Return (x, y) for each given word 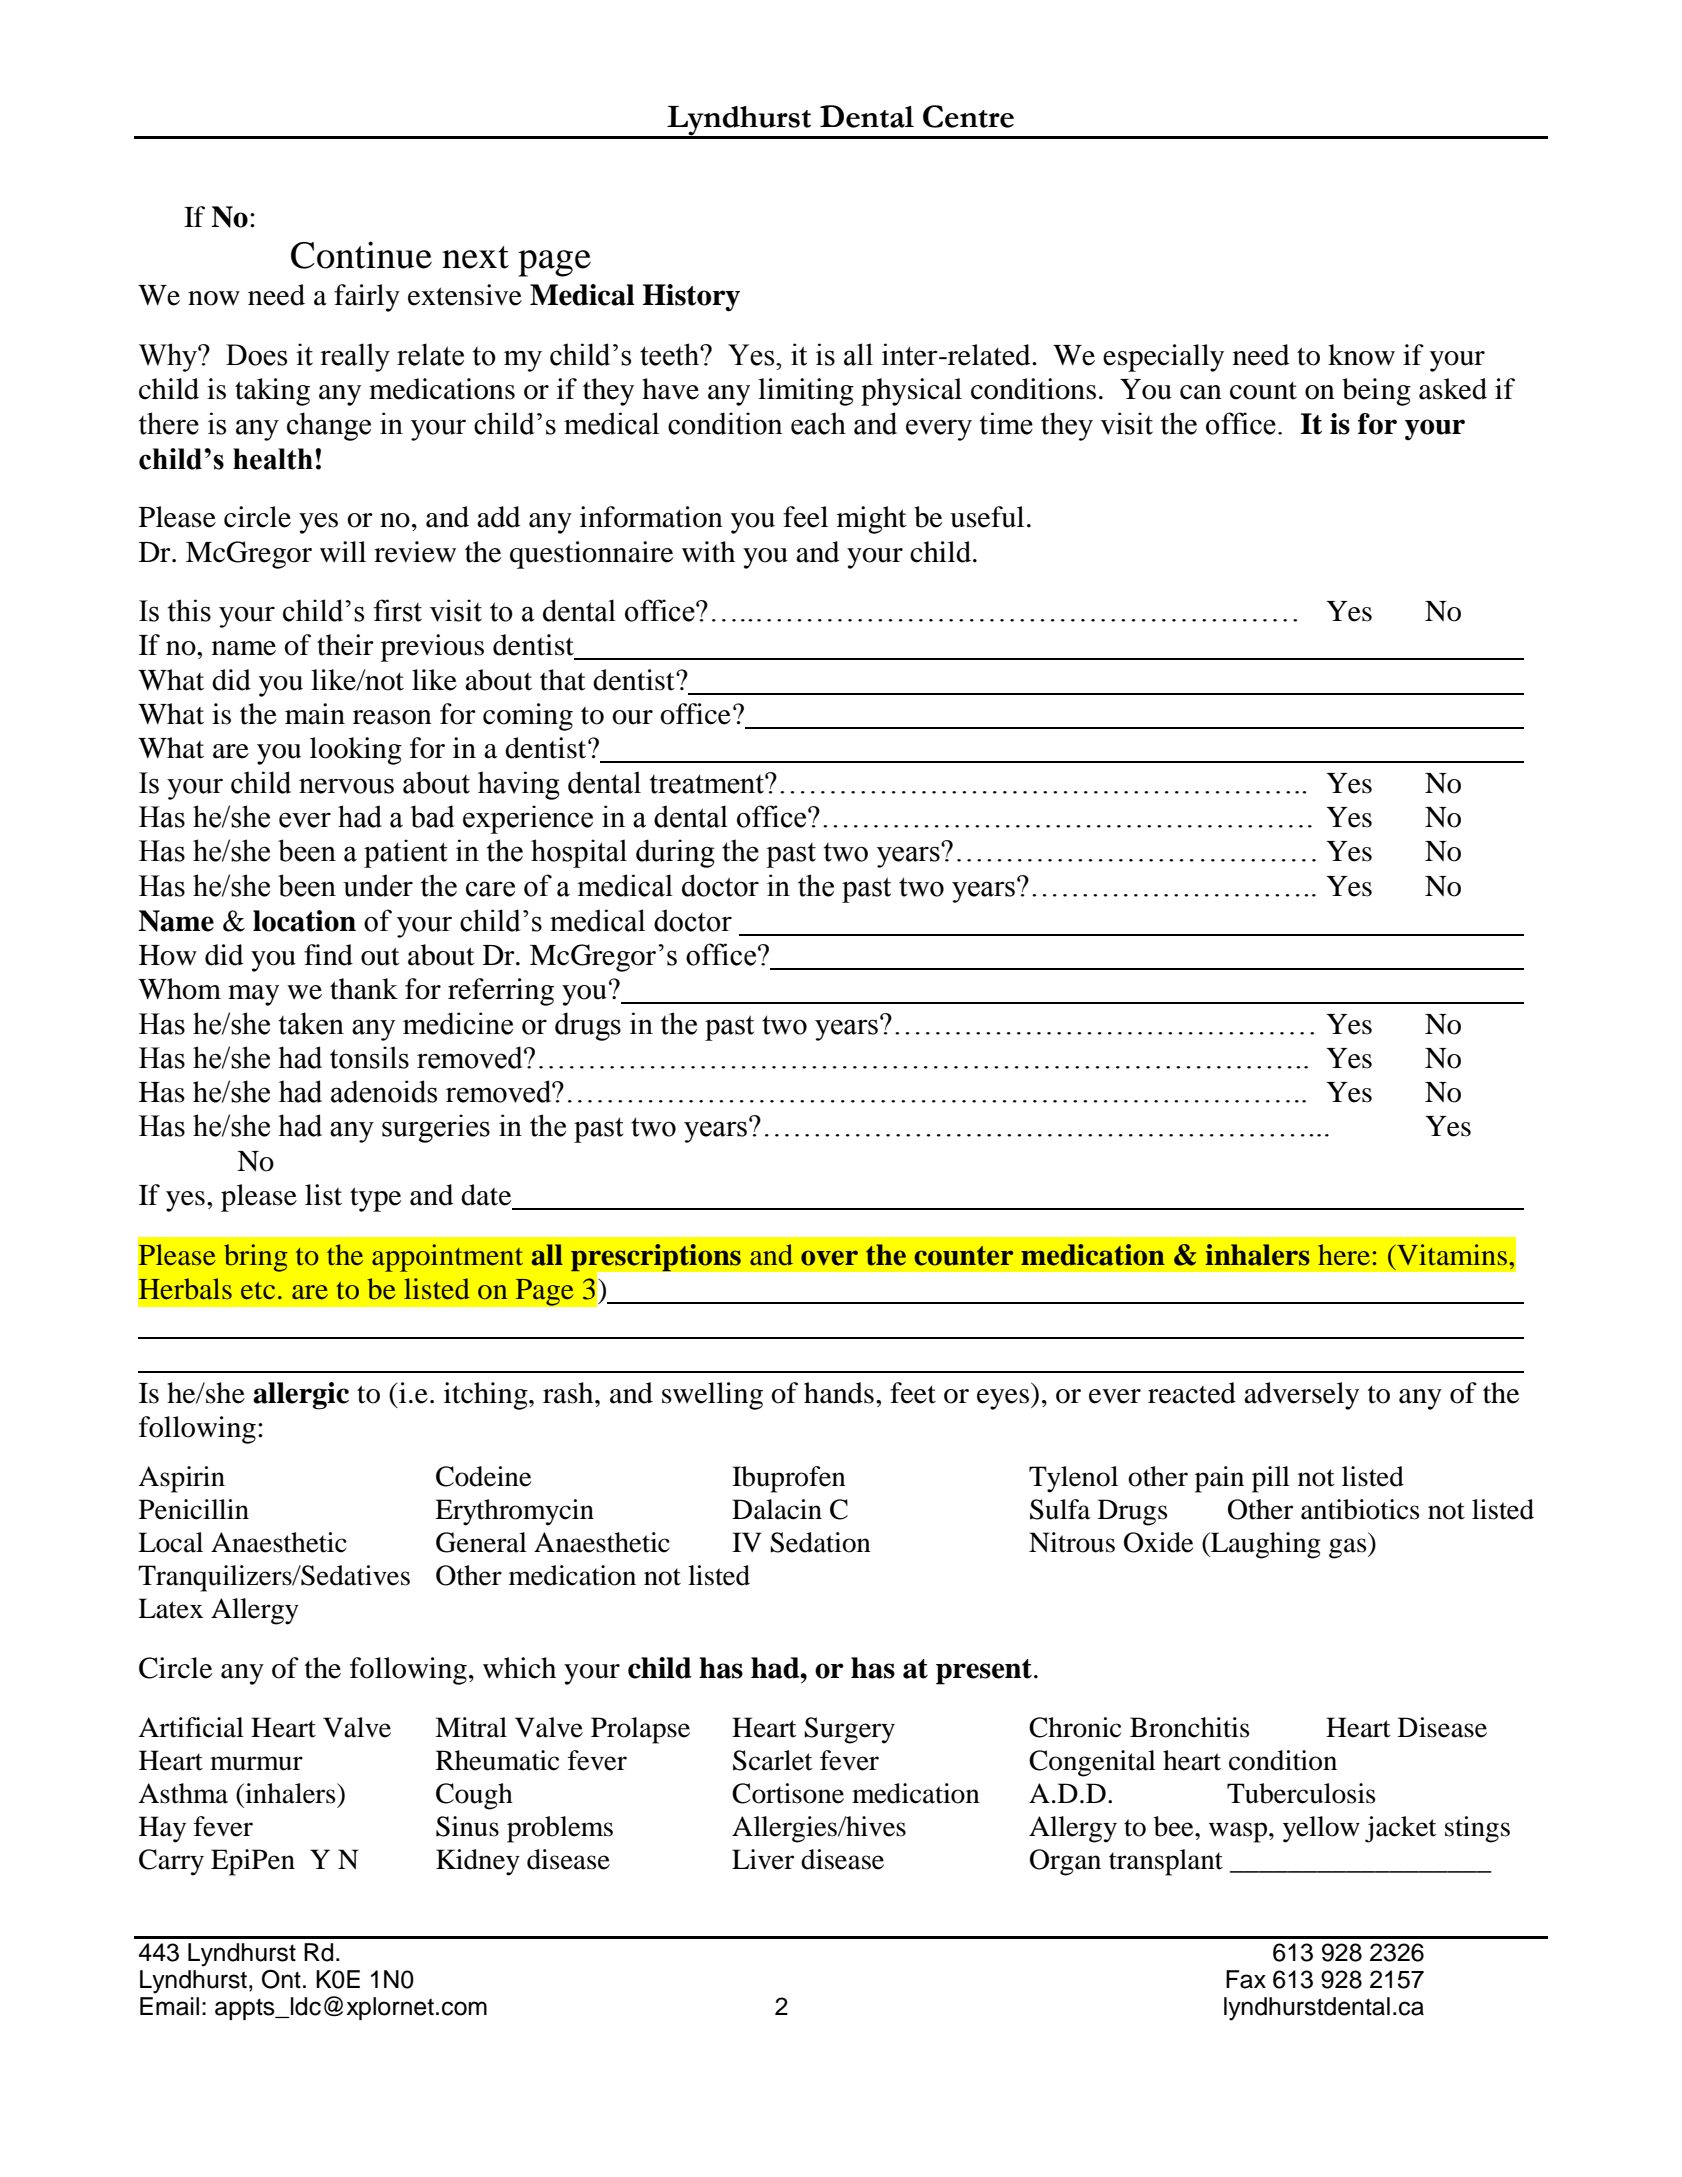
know (1361, 355)
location (304, 921)
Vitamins (1451, 1254)
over (829, 1258)
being (1376, 392)
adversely (1301, 1396)
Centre (968, 116)
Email (169, 2006)
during (675, 853)
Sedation (820, 1542)
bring (256, 1258)
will (343, 551)
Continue (361, 255)
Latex (170, 1608)
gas (1349, 1548)
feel (805, 517)
